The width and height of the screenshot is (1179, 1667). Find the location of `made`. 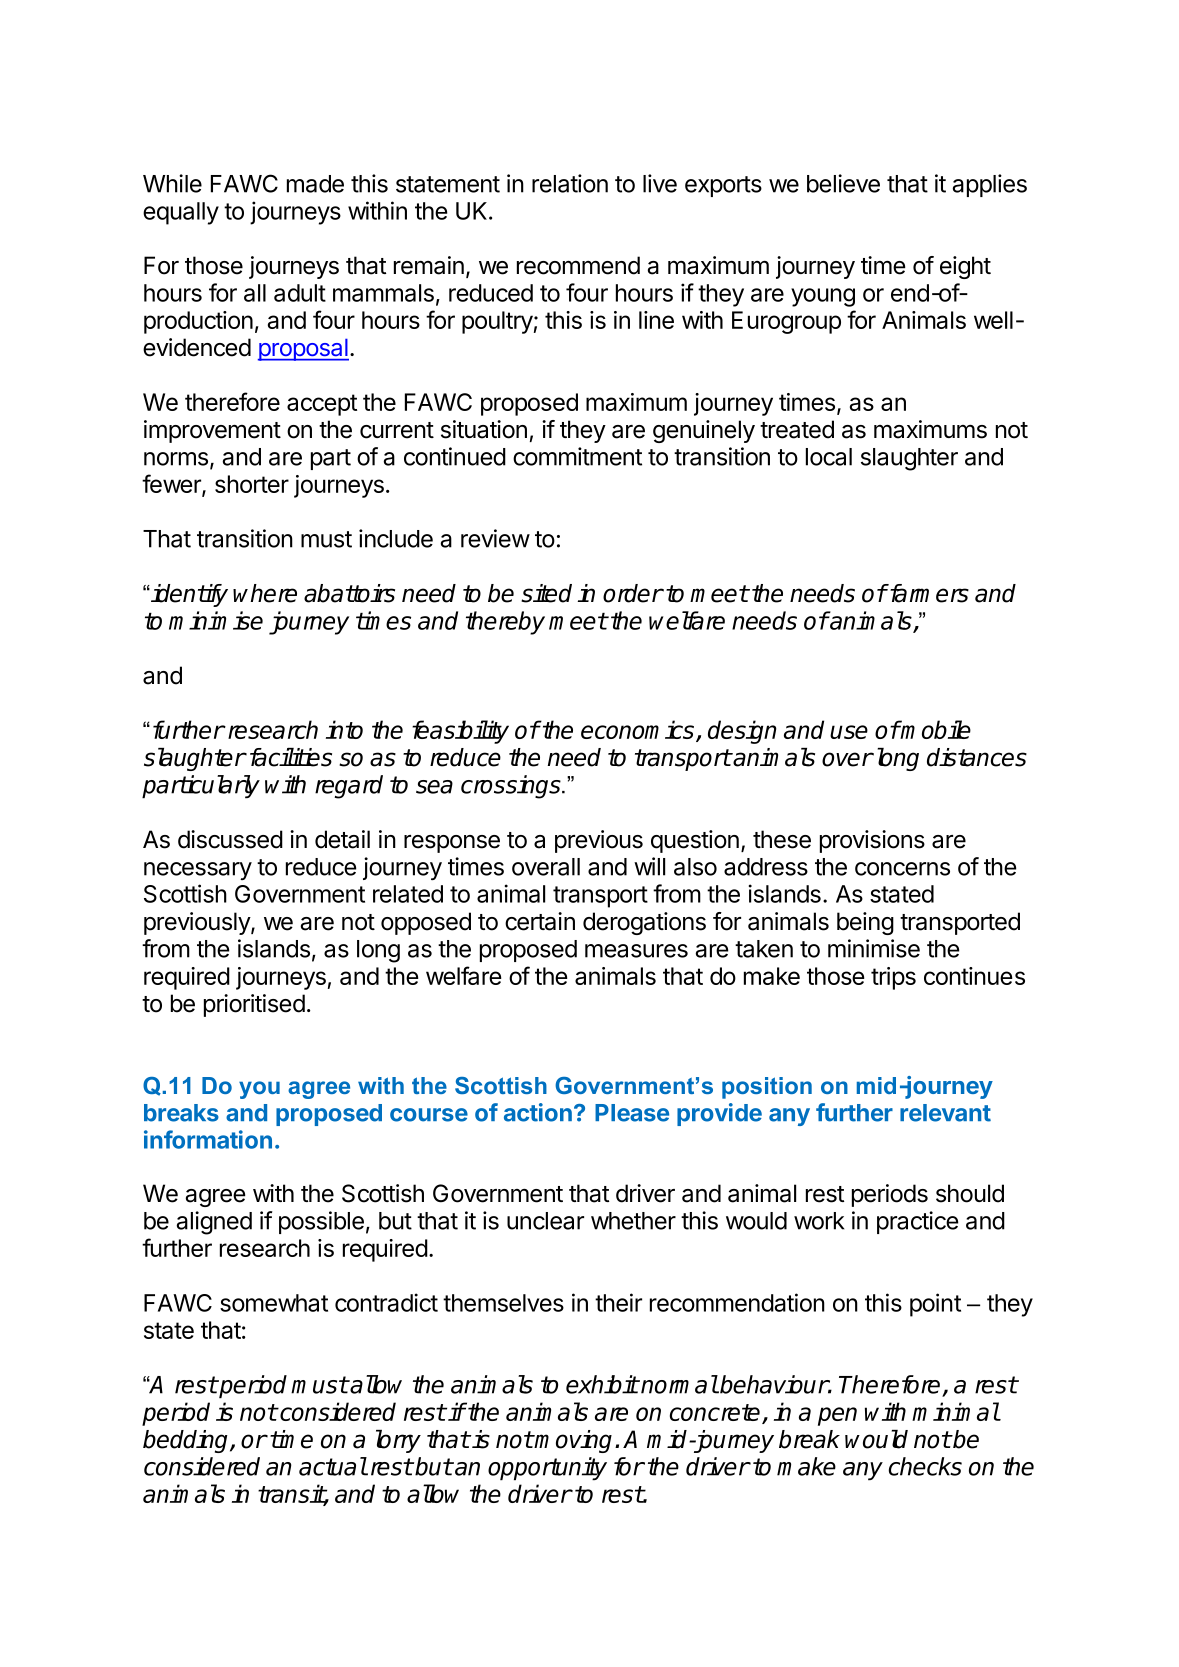

made is located at coordinates (315, 184).
